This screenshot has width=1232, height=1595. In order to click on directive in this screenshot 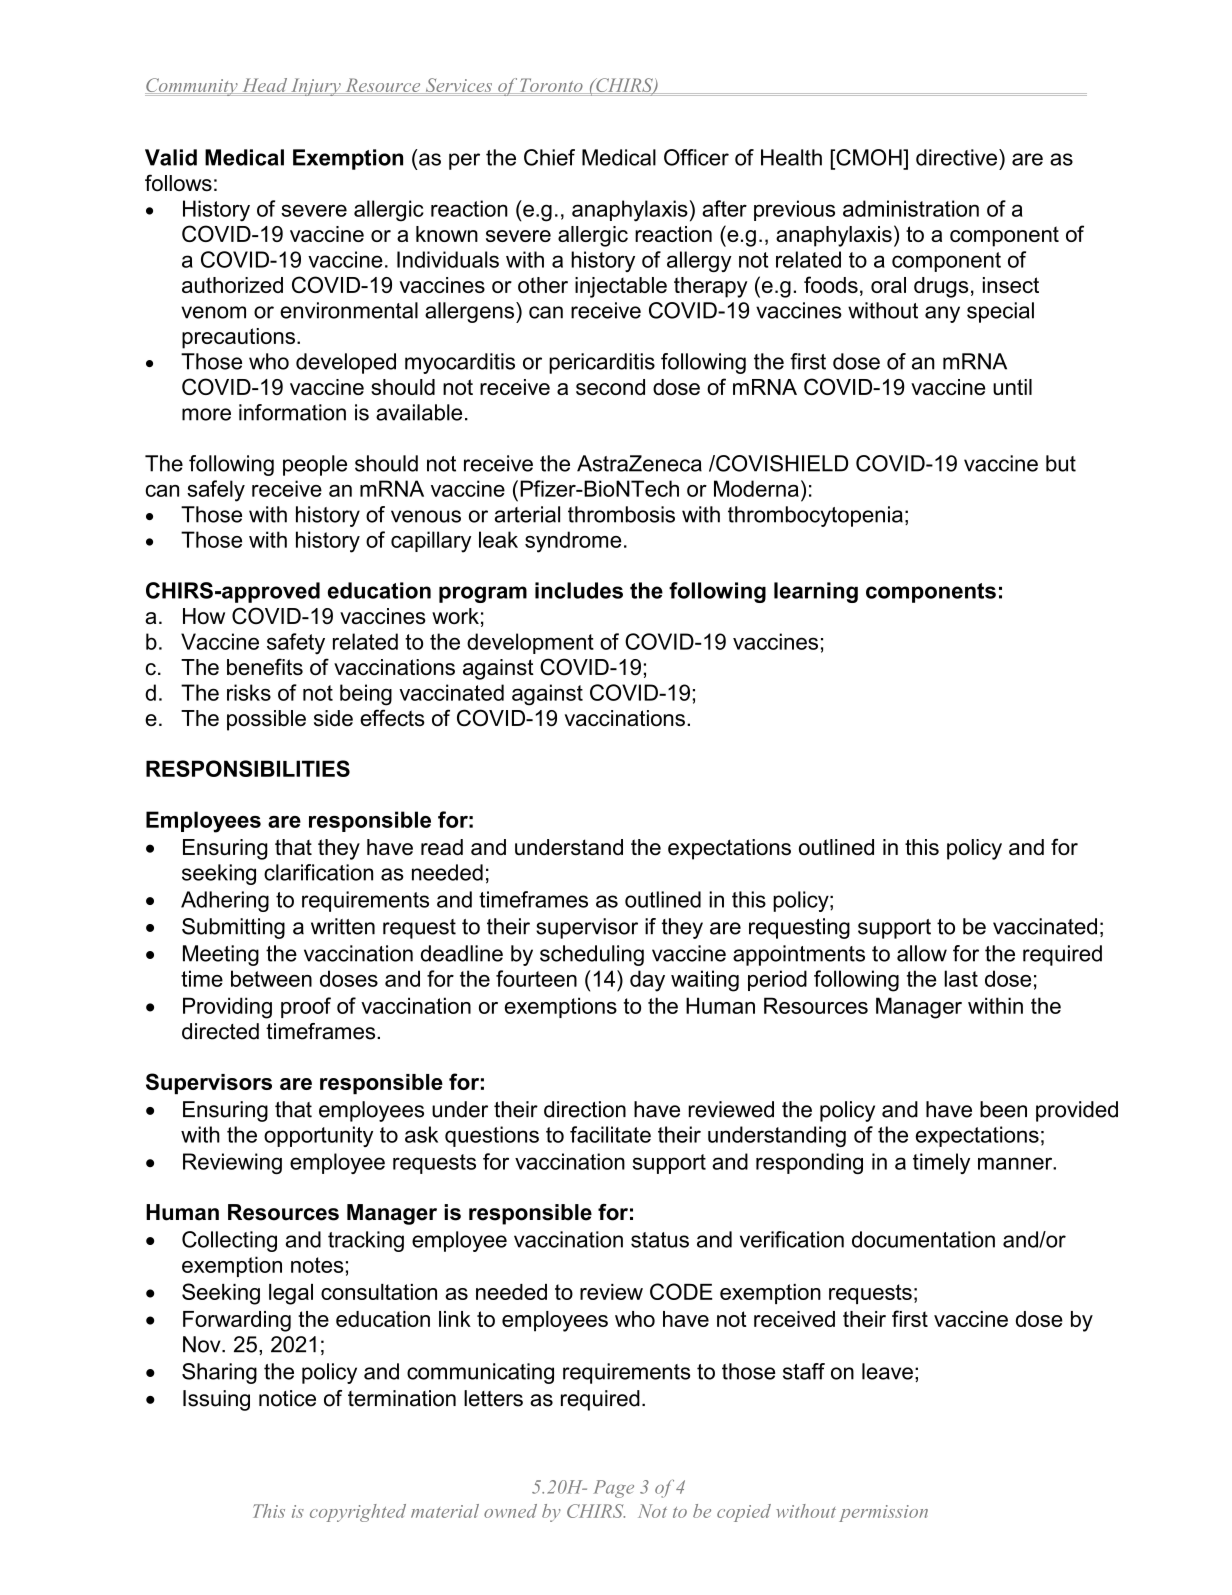, I will do `click(956, 157)`.
